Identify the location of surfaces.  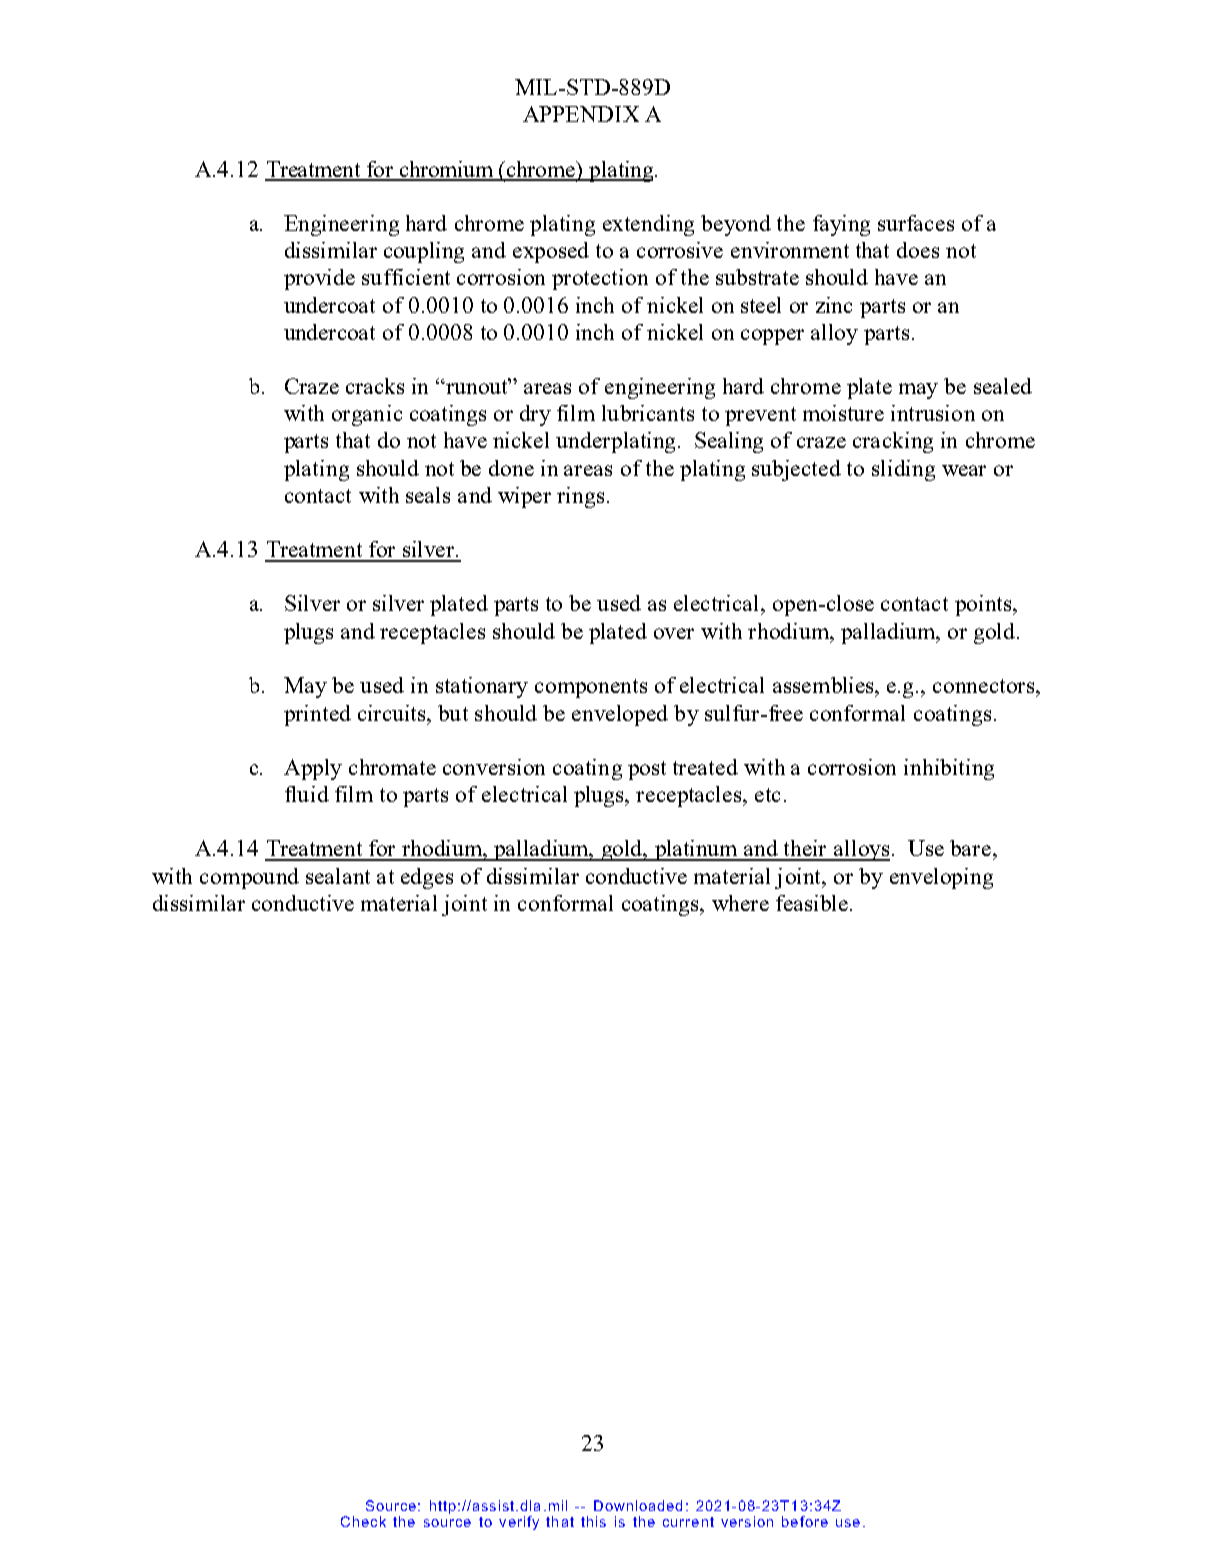
(916, 223).
